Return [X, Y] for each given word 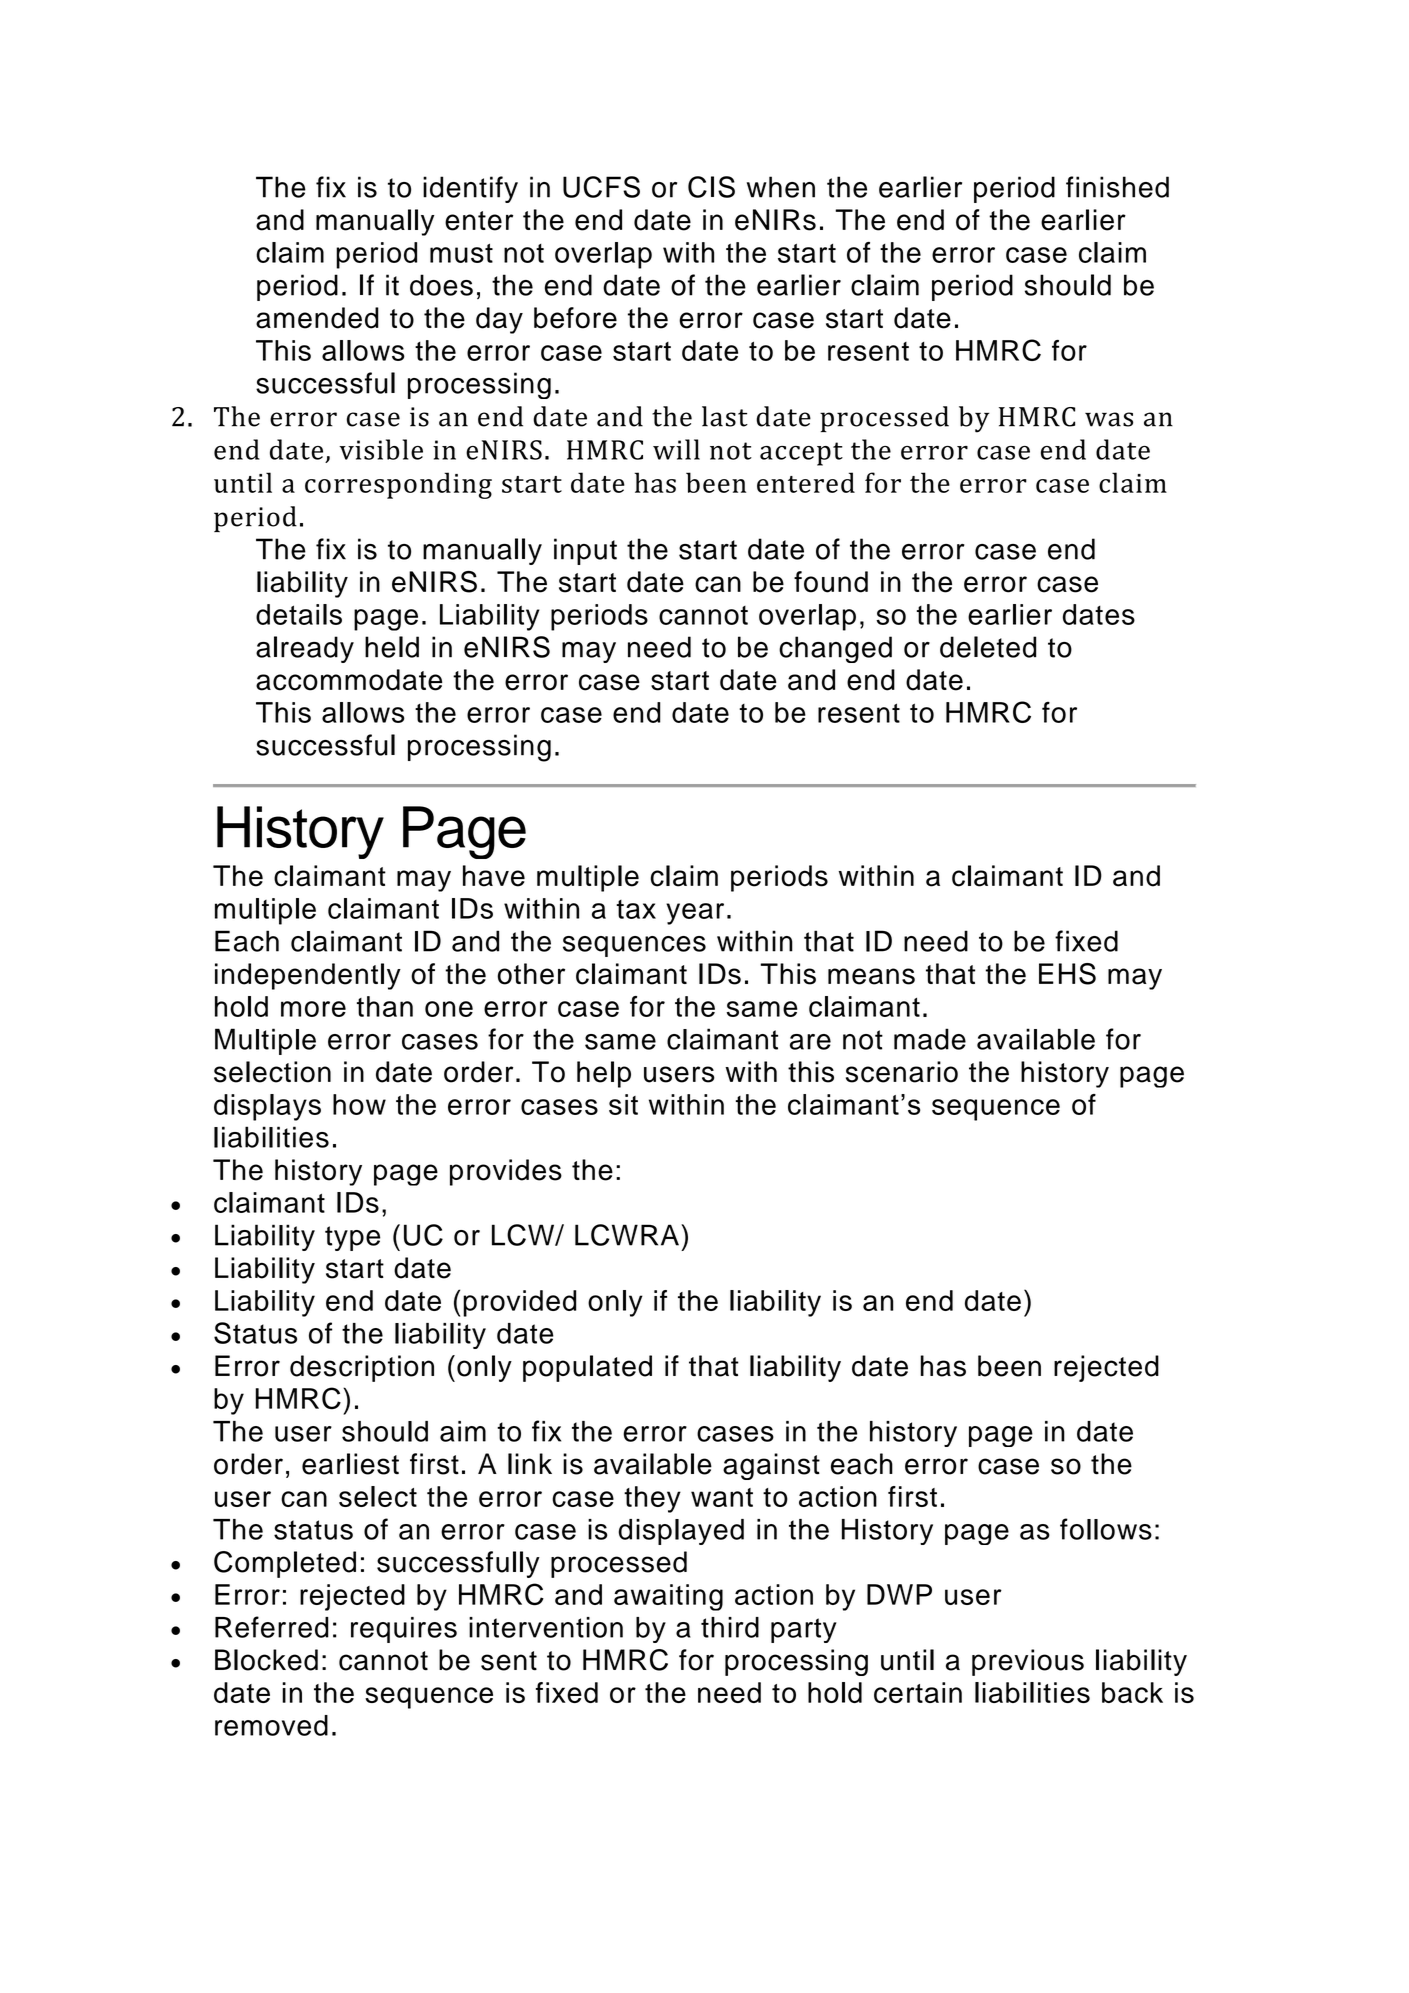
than [385, 1006]
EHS [1067, 974]
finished [1117, 187]
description [362, 1368]
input [585, 551]
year [695, 914]
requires [404, 1630]
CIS [711, 187]
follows [1106, 1529]
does [441, 285]
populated [587, 1368]
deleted [988, 647]
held [392, 647]
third [730, 1627]
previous [1028, 1662]
